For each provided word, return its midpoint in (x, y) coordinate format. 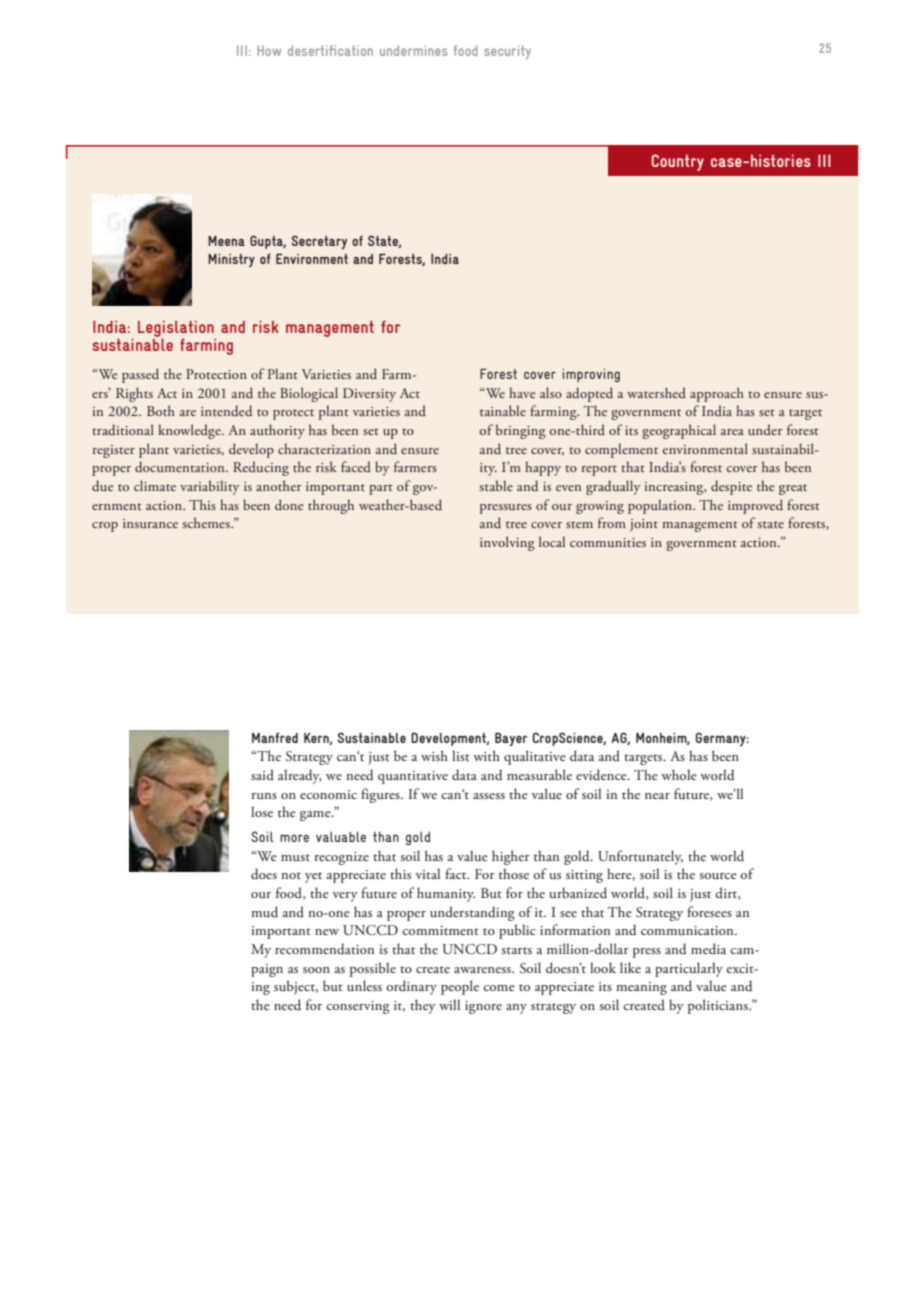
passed (140, 375)
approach (717, 394)
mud (264, 911)
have (522, 392)
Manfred (275, 737)
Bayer (511, 739)
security (507, 52)
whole (679, 774)
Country (677, 162)
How (269, 50)
